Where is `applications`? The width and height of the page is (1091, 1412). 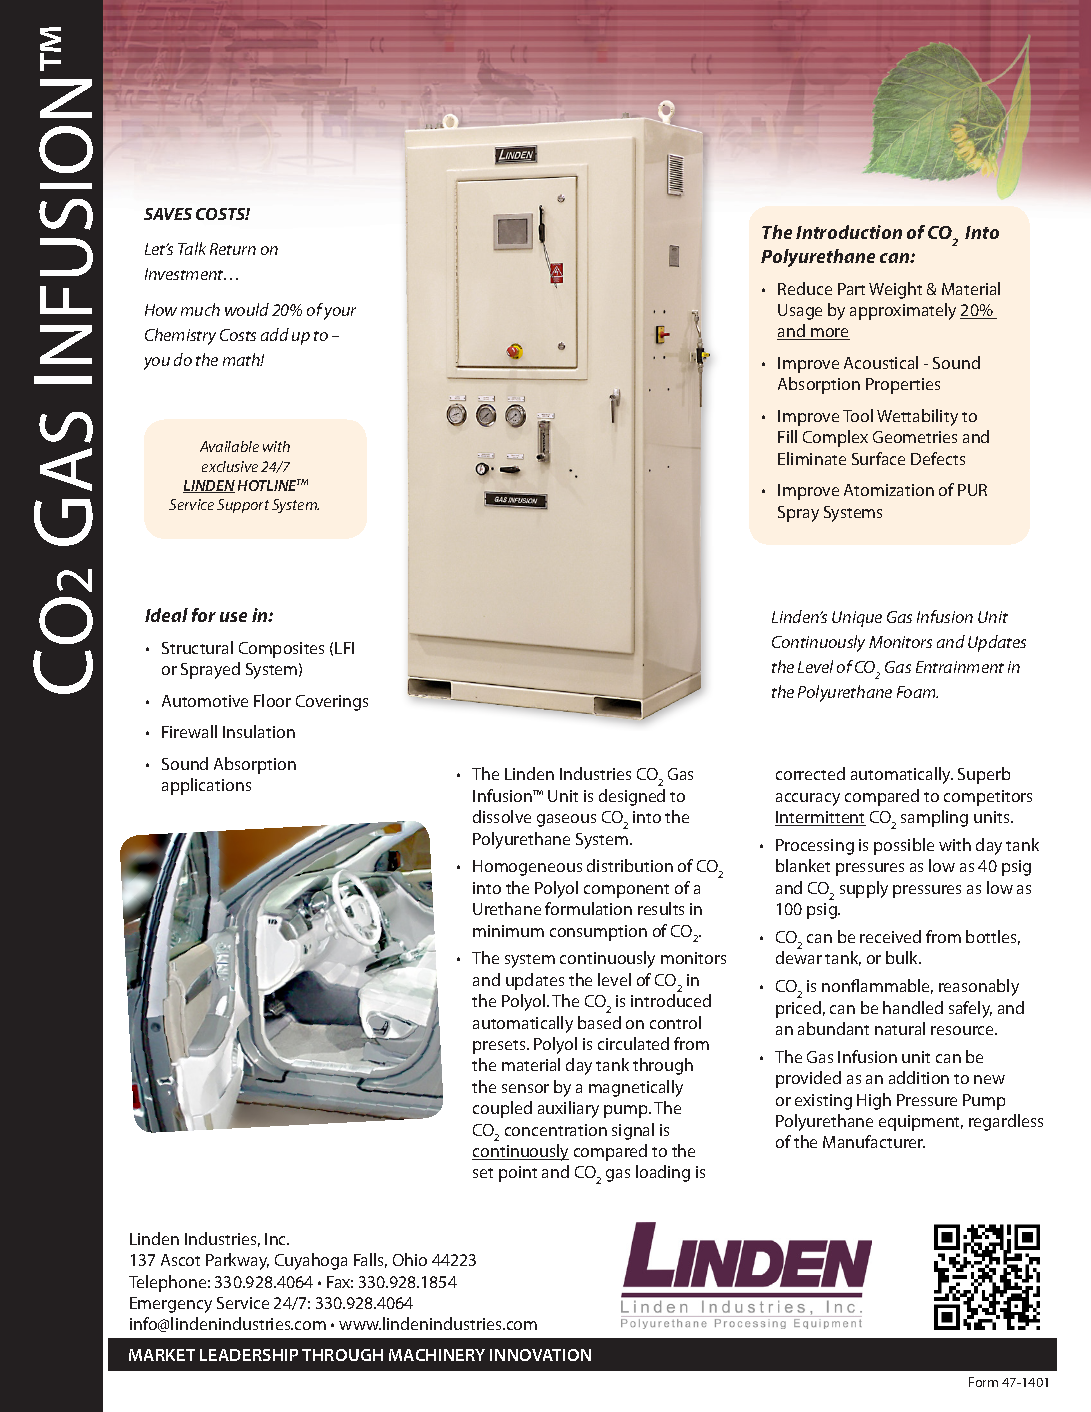
applications is located at coordinates (206, 786).
